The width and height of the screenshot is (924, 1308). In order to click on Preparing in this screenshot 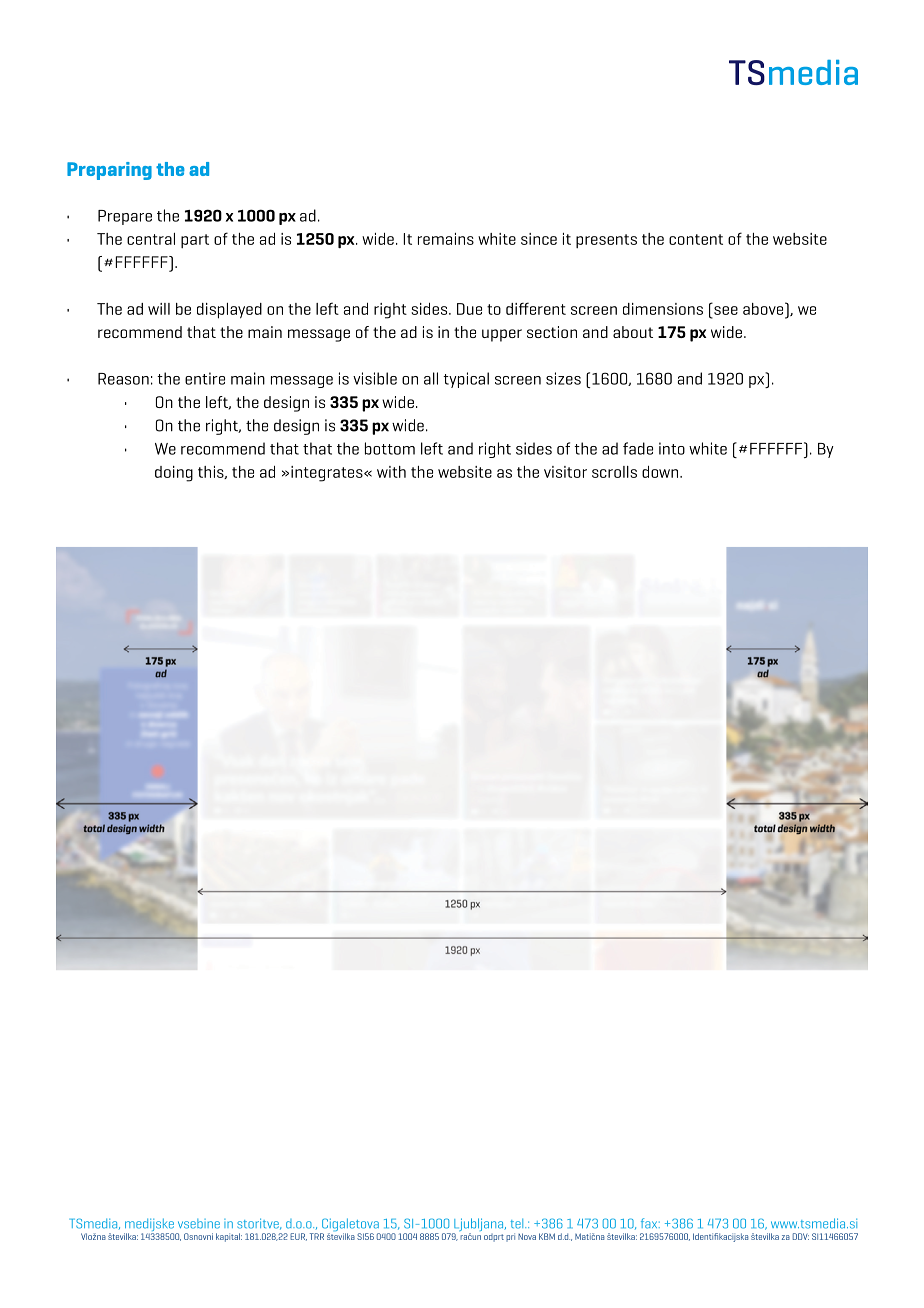, I will do `click(109, 171)`.
